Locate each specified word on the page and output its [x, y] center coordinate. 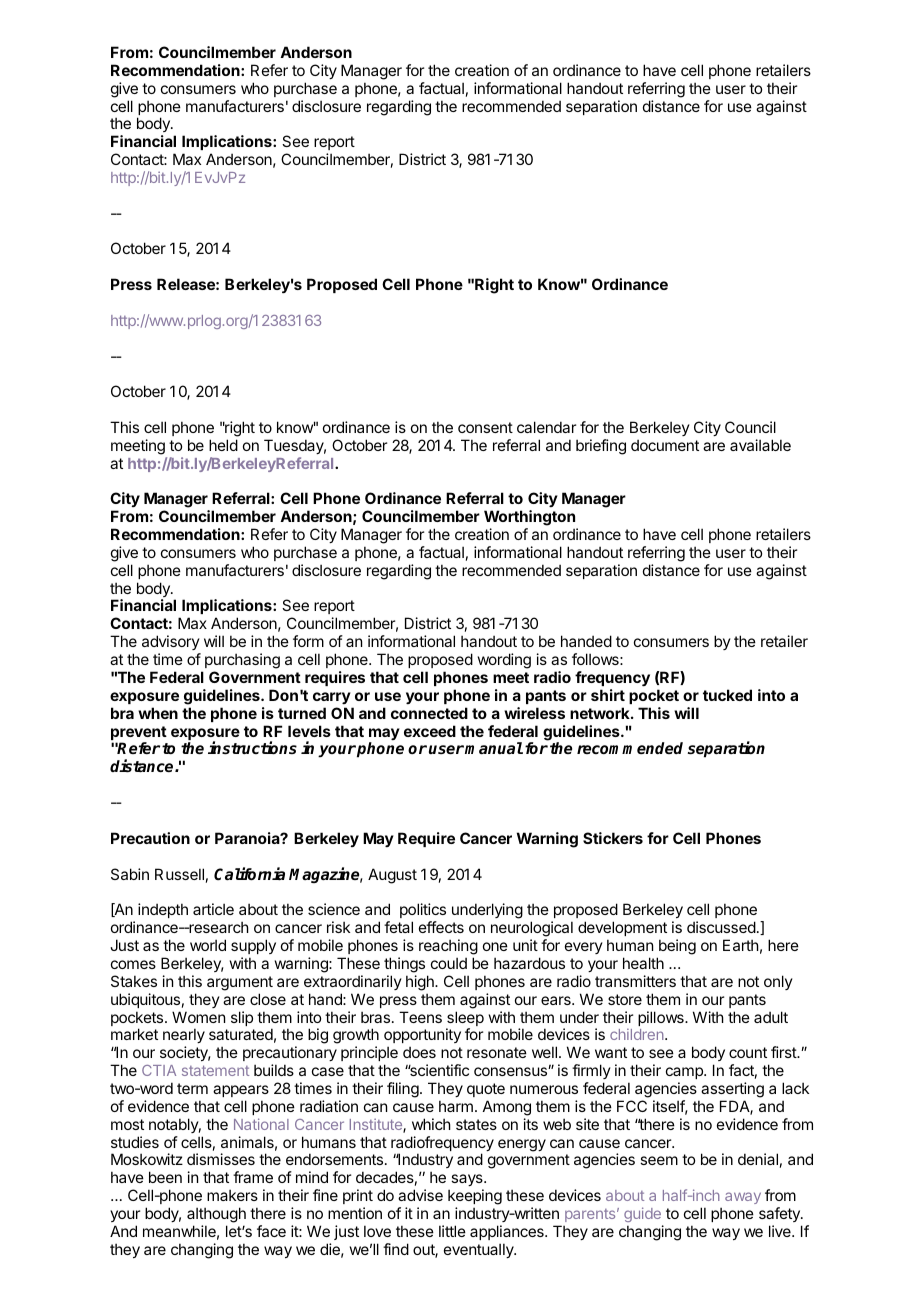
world [208, 945]
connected [429, 713]
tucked [727, 695]
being [677, 947]
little [452, 1231]
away [743, 1198]
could [449, 963]
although [216, 1215]
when [158, 713]
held [223, 445]
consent [485, 427]
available [760, 445]
